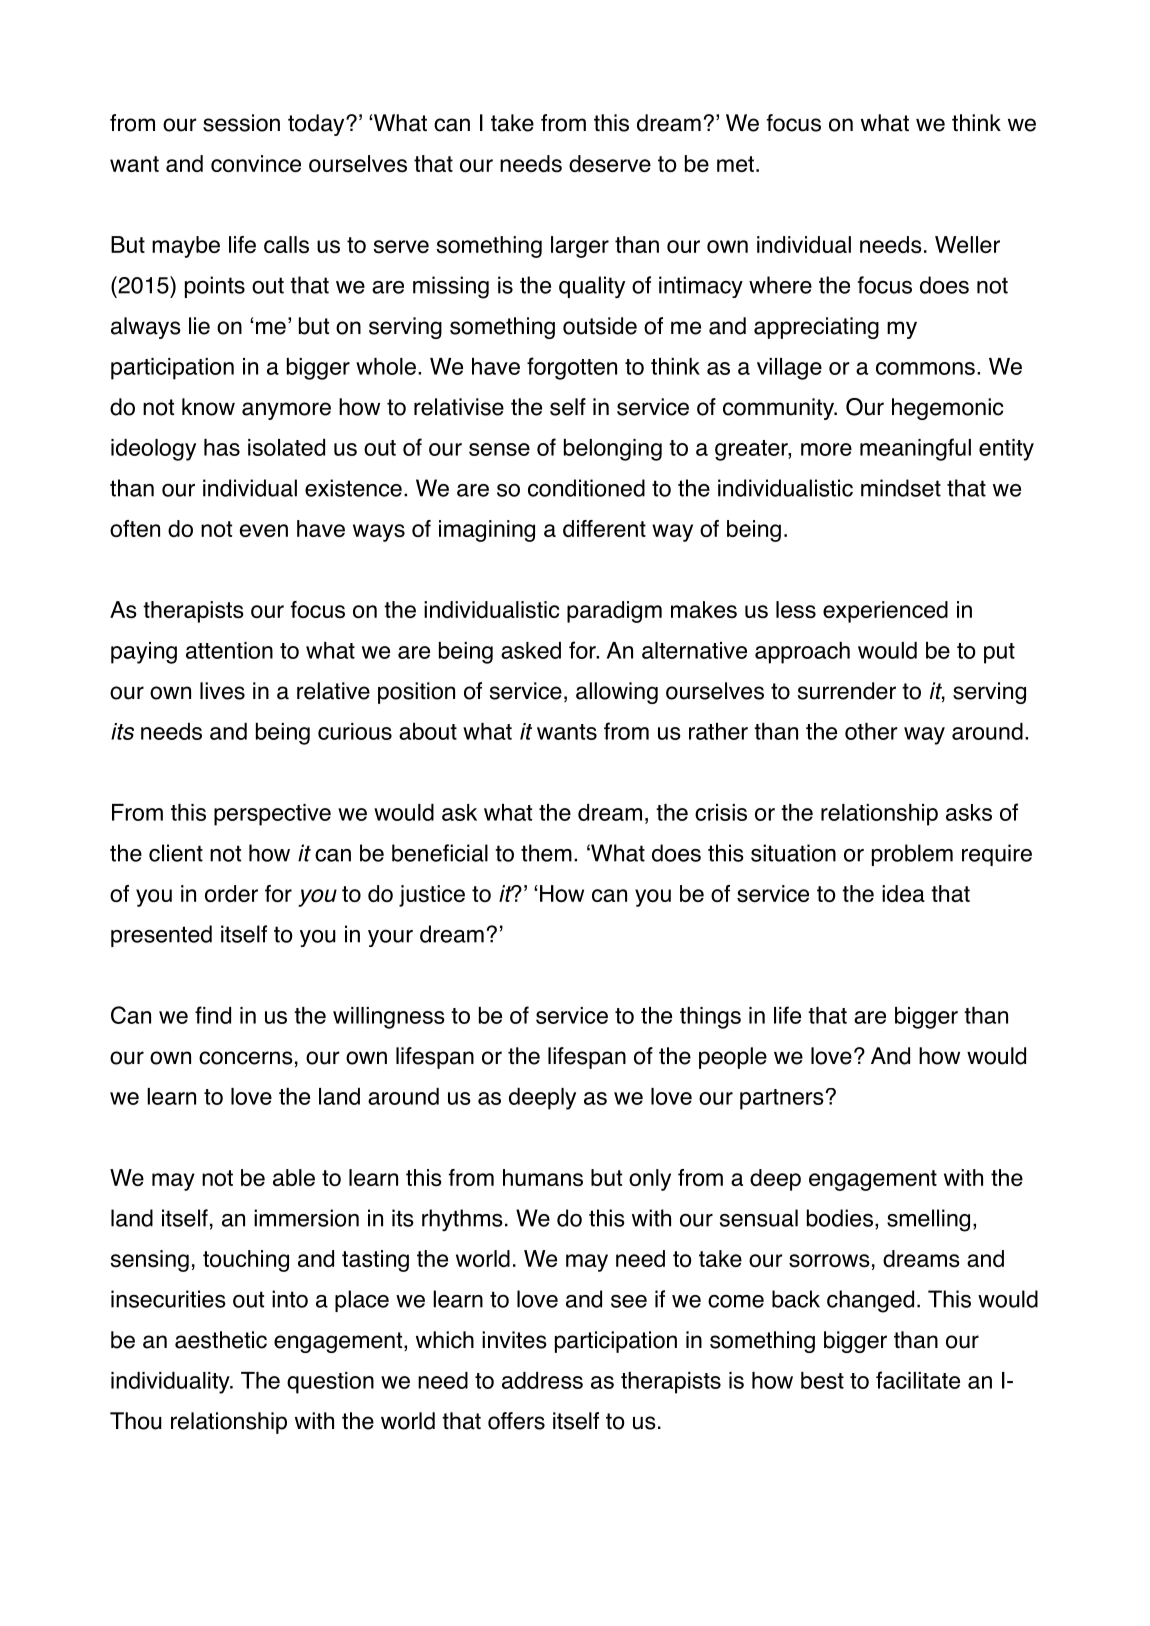 This screenshot has width=1150, height=1626. What do you see at coordinates (272, 815) in the screenshot?
I see `perspective` at bounding box center [272, 815].
